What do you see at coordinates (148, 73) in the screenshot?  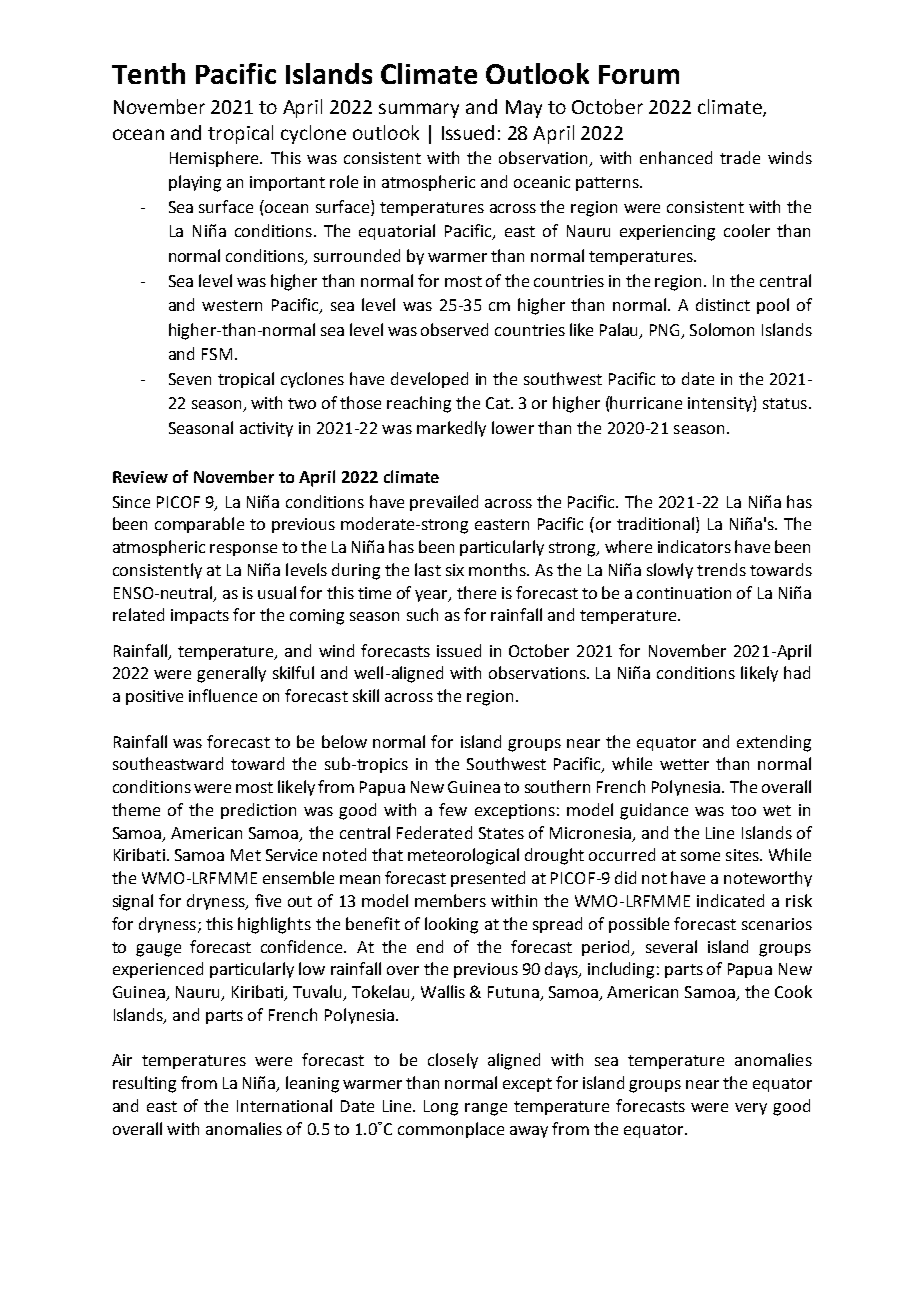 I see `Tenth` at bounding box center [148, 73].
